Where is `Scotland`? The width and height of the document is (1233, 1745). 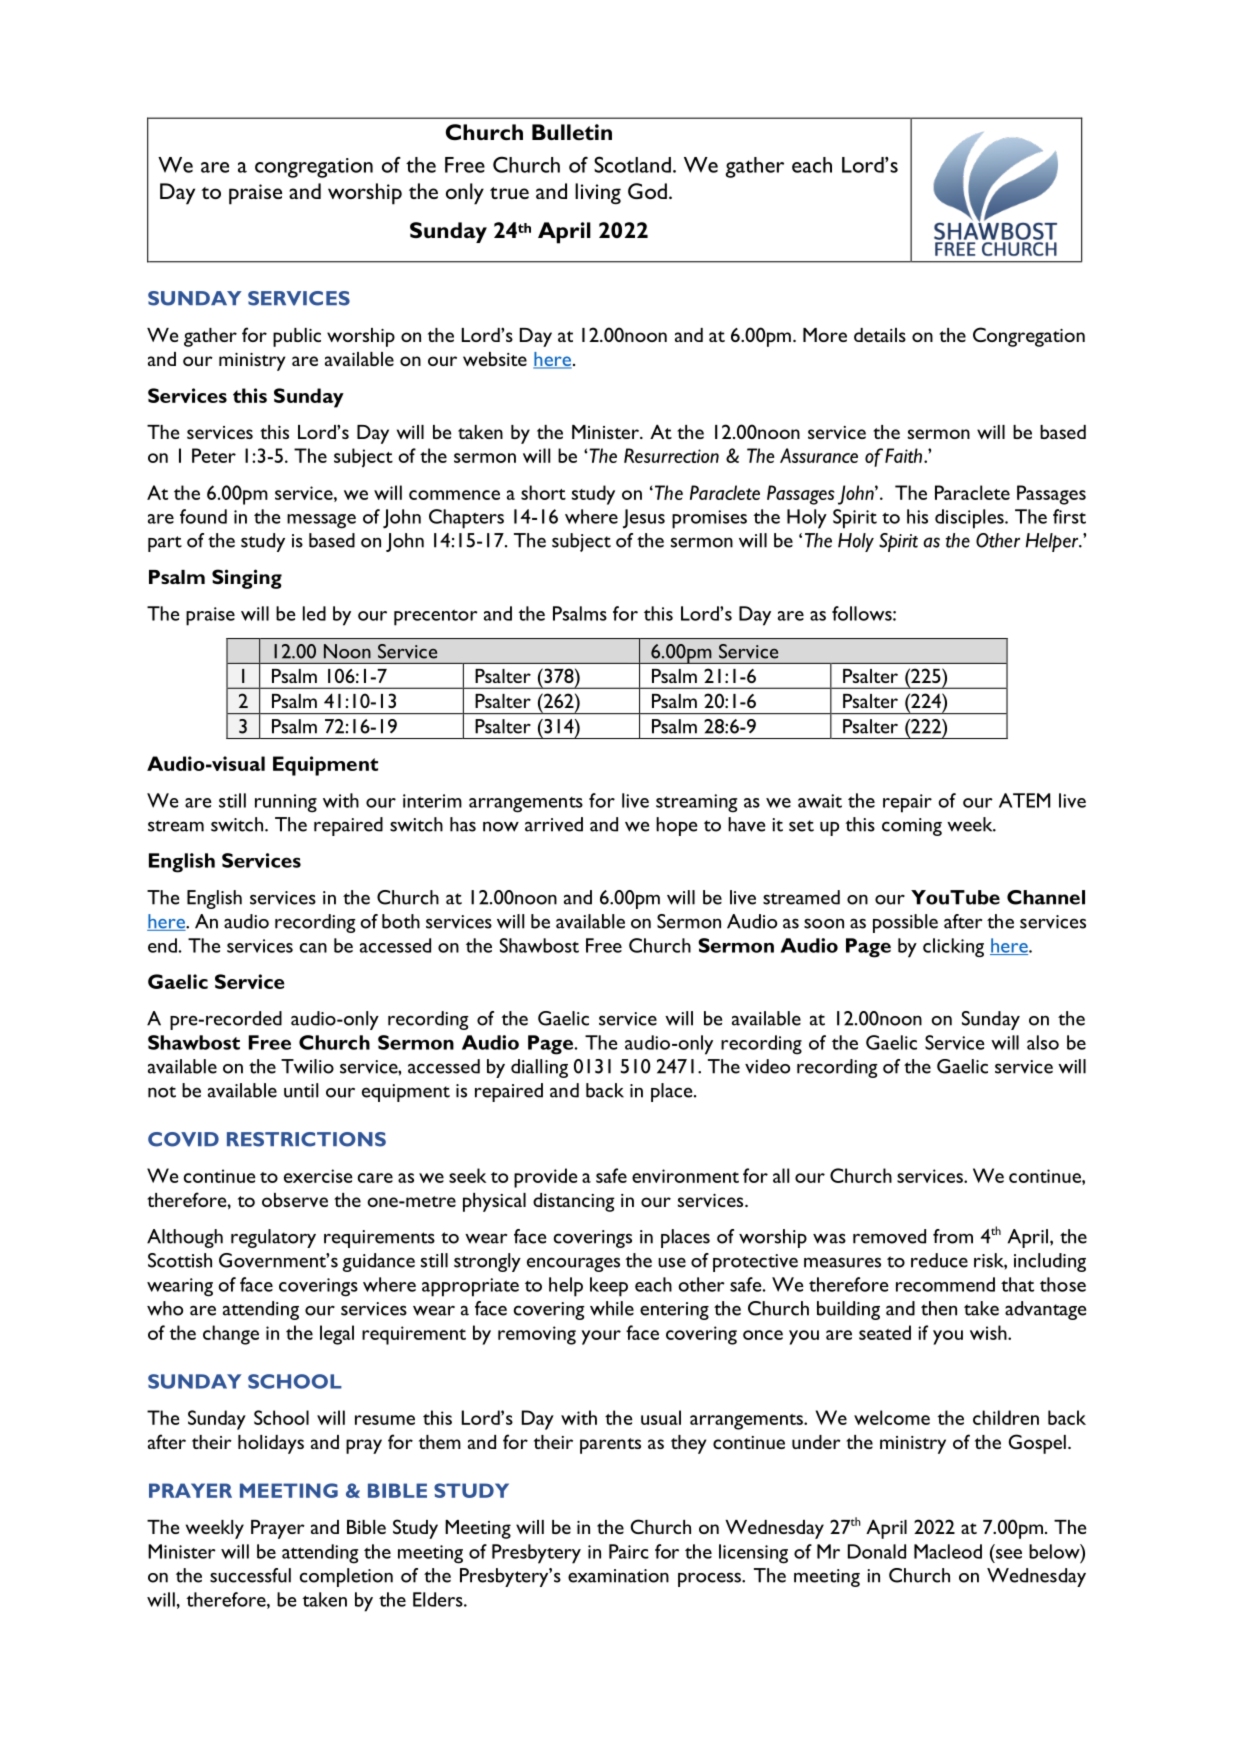 Scotland is located at coordinates (632, 164).
